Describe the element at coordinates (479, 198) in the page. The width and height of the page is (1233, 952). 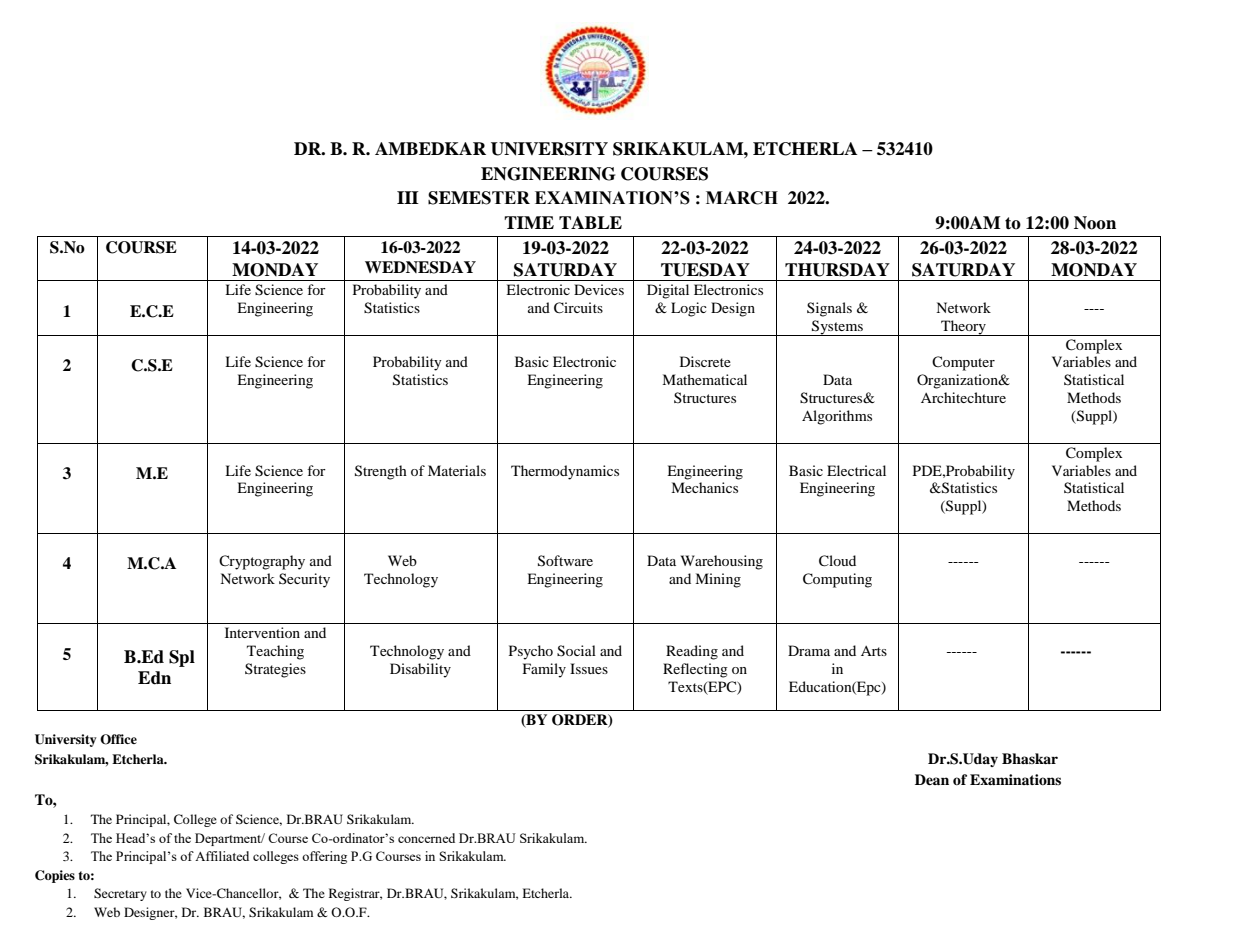
I see `SEMESTER` at that location.
